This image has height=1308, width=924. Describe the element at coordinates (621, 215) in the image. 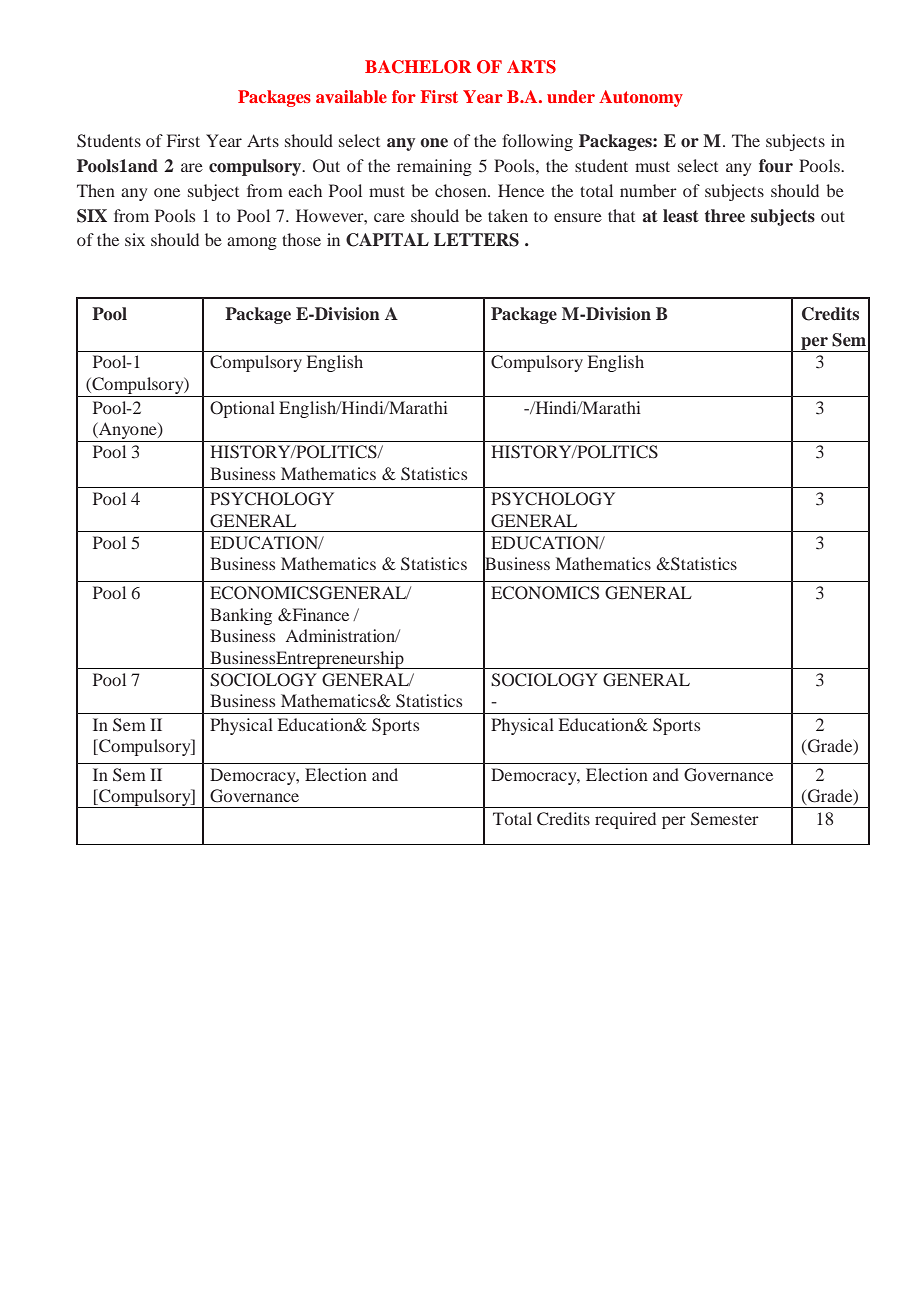

I see `that` at that location.
